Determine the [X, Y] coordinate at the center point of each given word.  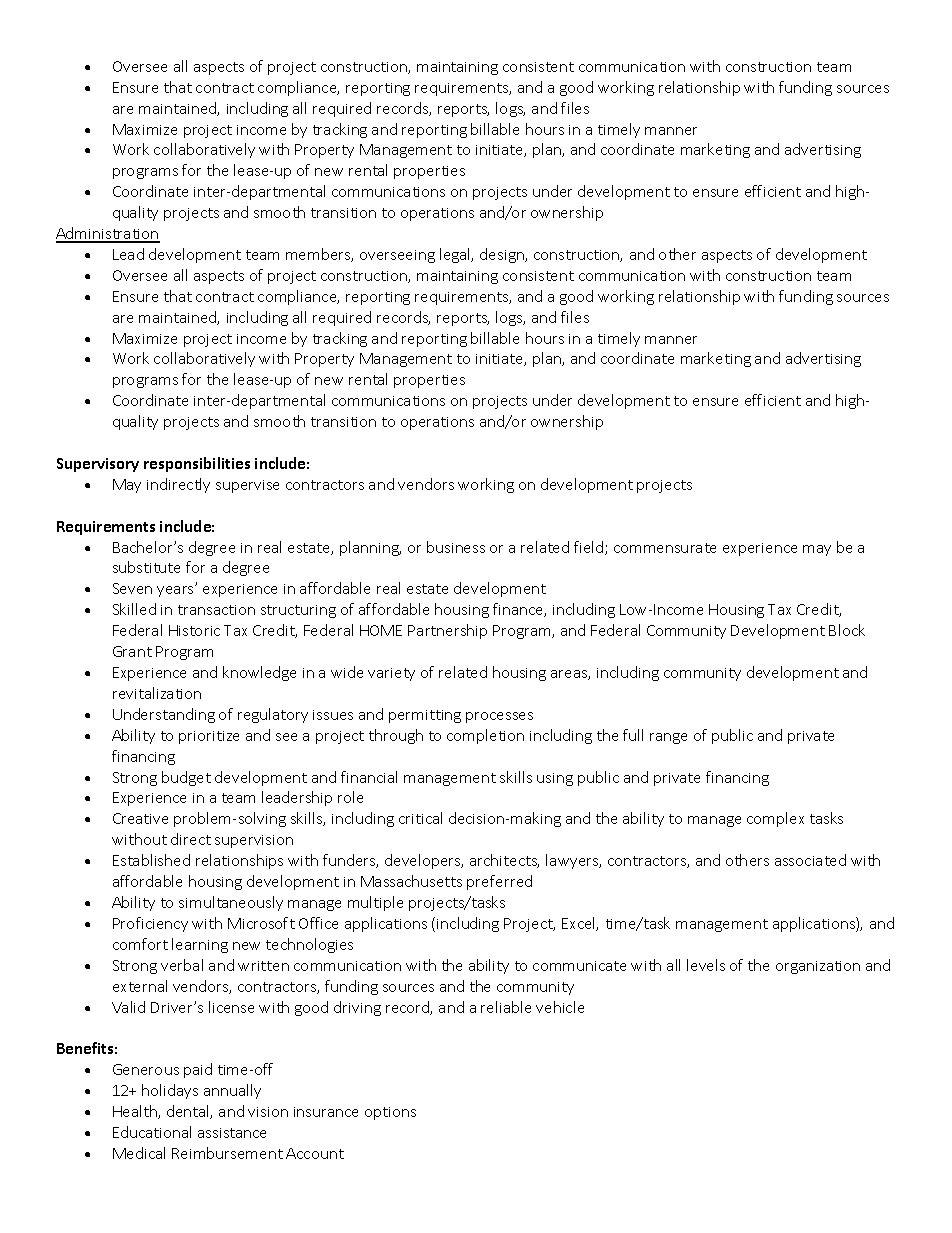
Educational [152, 1132]
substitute [146, 567]
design [503, 255]
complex [775, 819]
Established [151, 860]
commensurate [665, 548]
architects [504, 861]
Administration [108, 234]
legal [456, 255]
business [456, 547]
